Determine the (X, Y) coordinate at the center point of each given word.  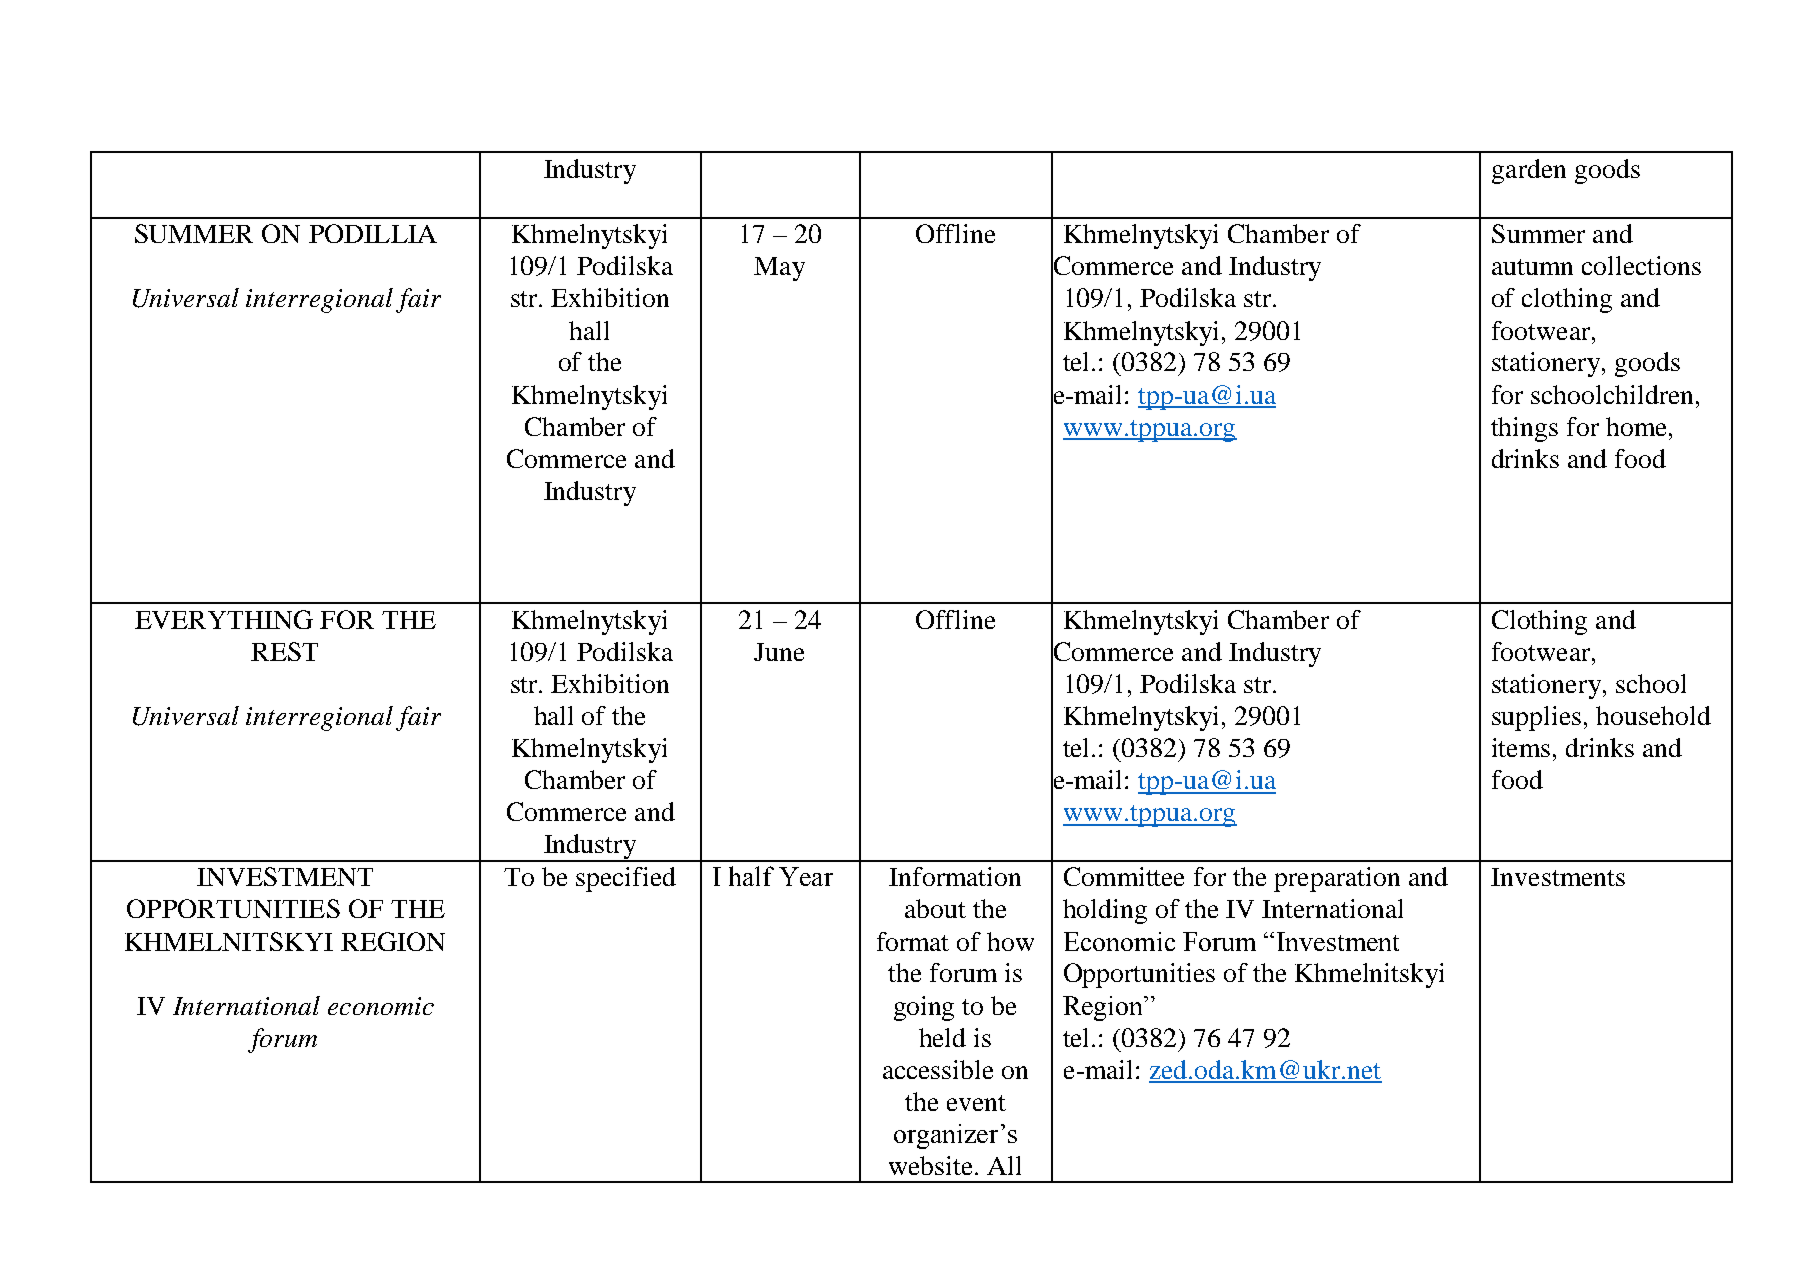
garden (1529, 171)
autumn (1532, 267)
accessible (938, 1069)
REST (284, 651)
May (779, 269)
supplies (1536, 718)
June (779, 652)
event (976, 1103)
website (930, 1165)
